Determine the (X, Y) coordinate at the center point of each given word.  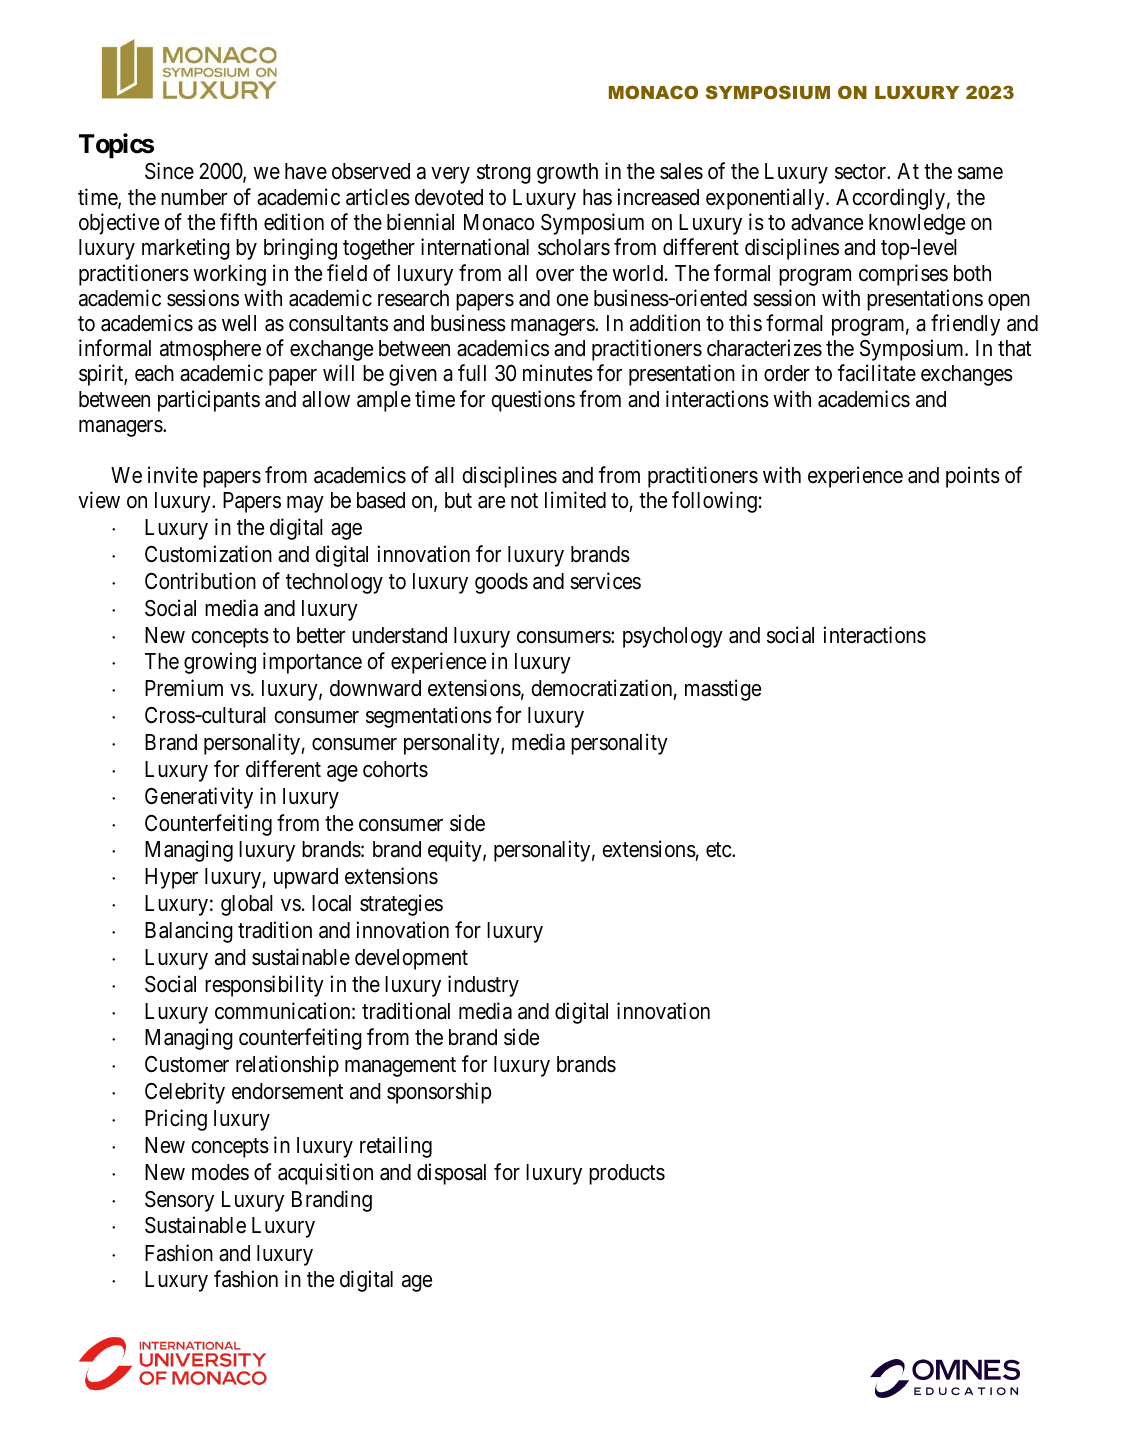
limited (575, 500)
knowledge (917, 224)
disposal (451, 1174)
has (597, 197)
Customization (208, 554)
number (194, 197)
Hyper (171, 878)
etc (719, 850)
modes (220, 1172)
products (627, 1174)
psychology (673, 637)
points (973, 477)
